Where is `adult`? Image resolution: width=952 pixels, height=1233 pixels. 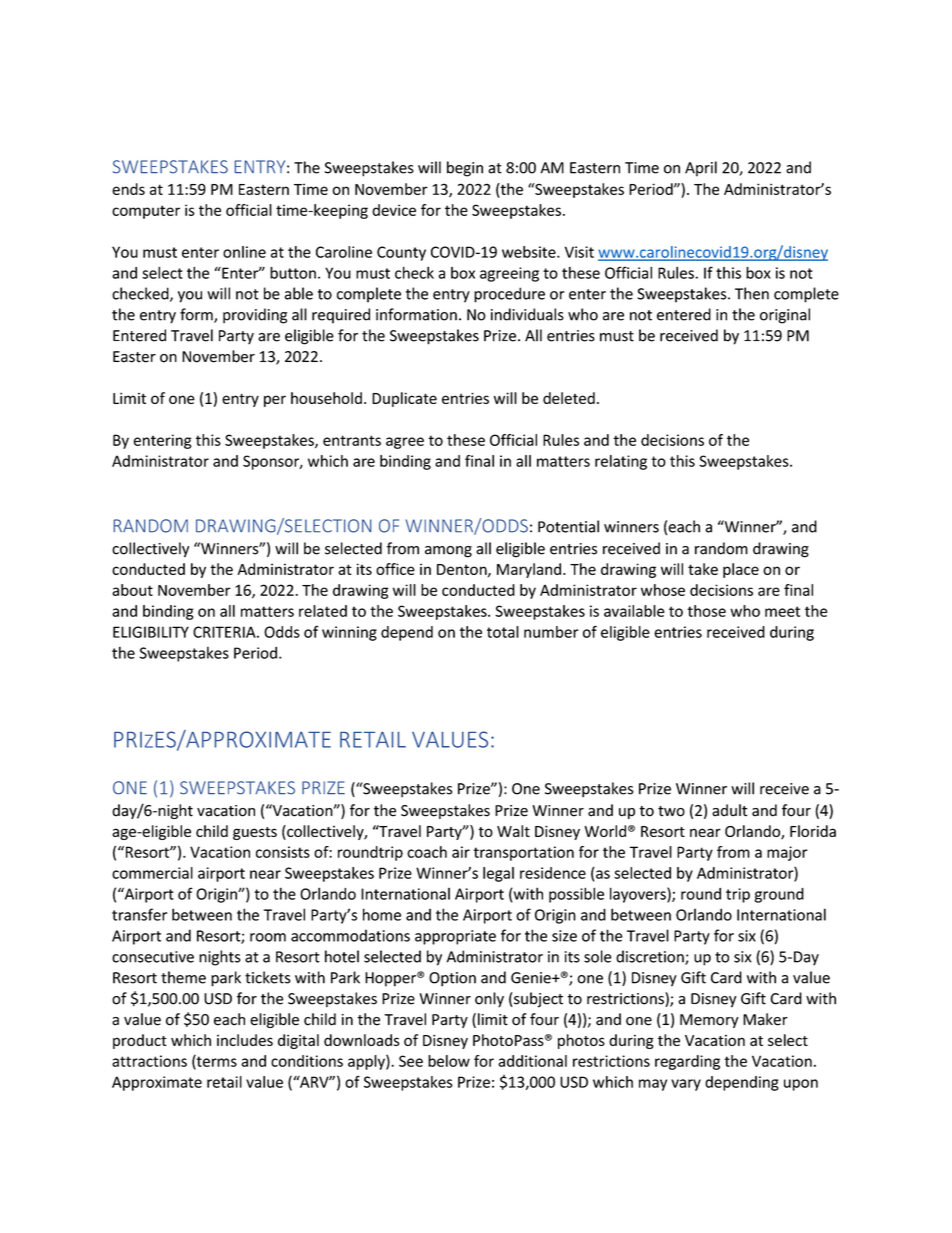
adult is located at coordinates (730, 810).
